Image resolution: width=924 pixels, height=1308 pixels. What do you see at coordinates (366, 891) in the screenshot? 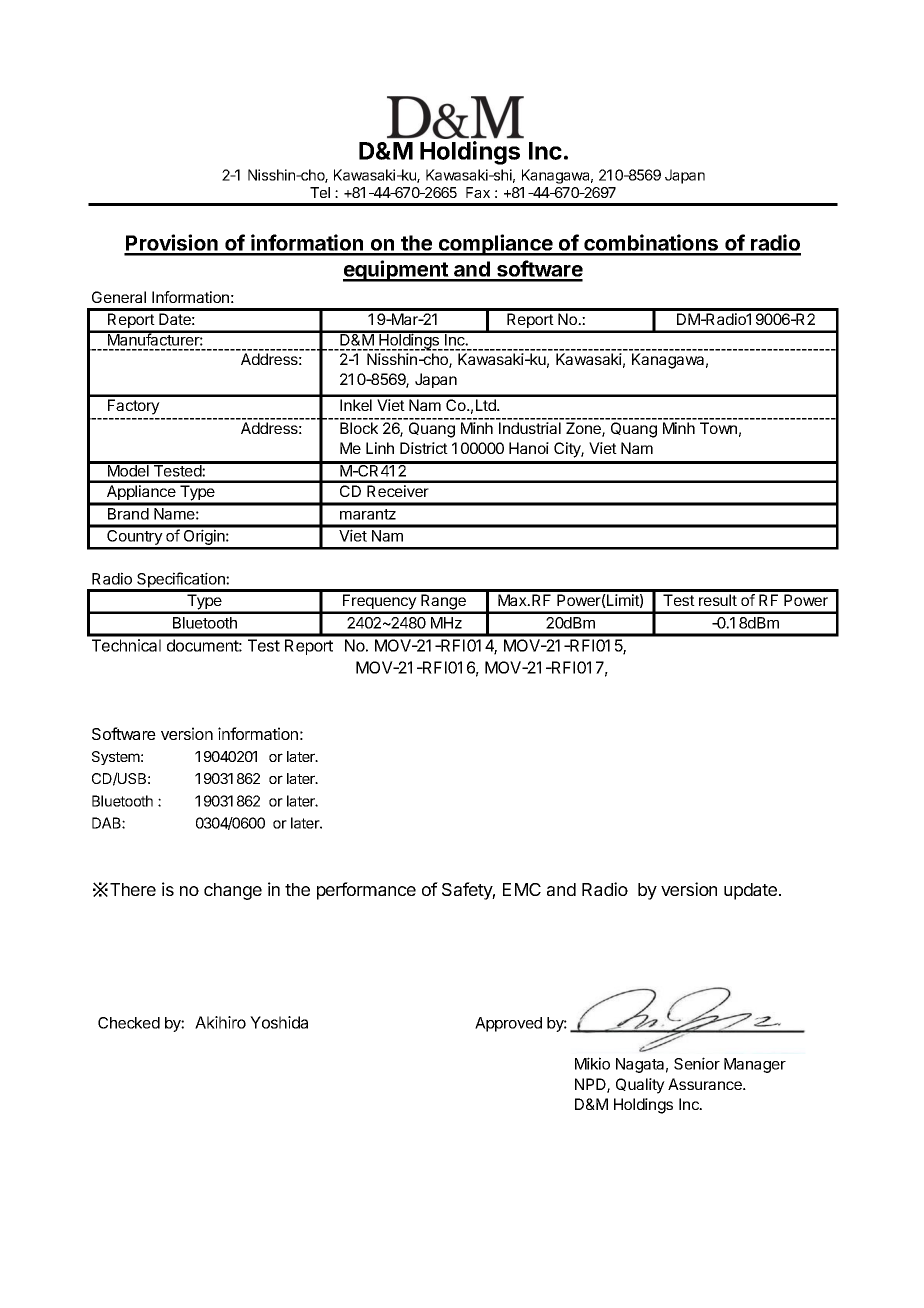
I see `performance` at bounding box center [366, 891].
